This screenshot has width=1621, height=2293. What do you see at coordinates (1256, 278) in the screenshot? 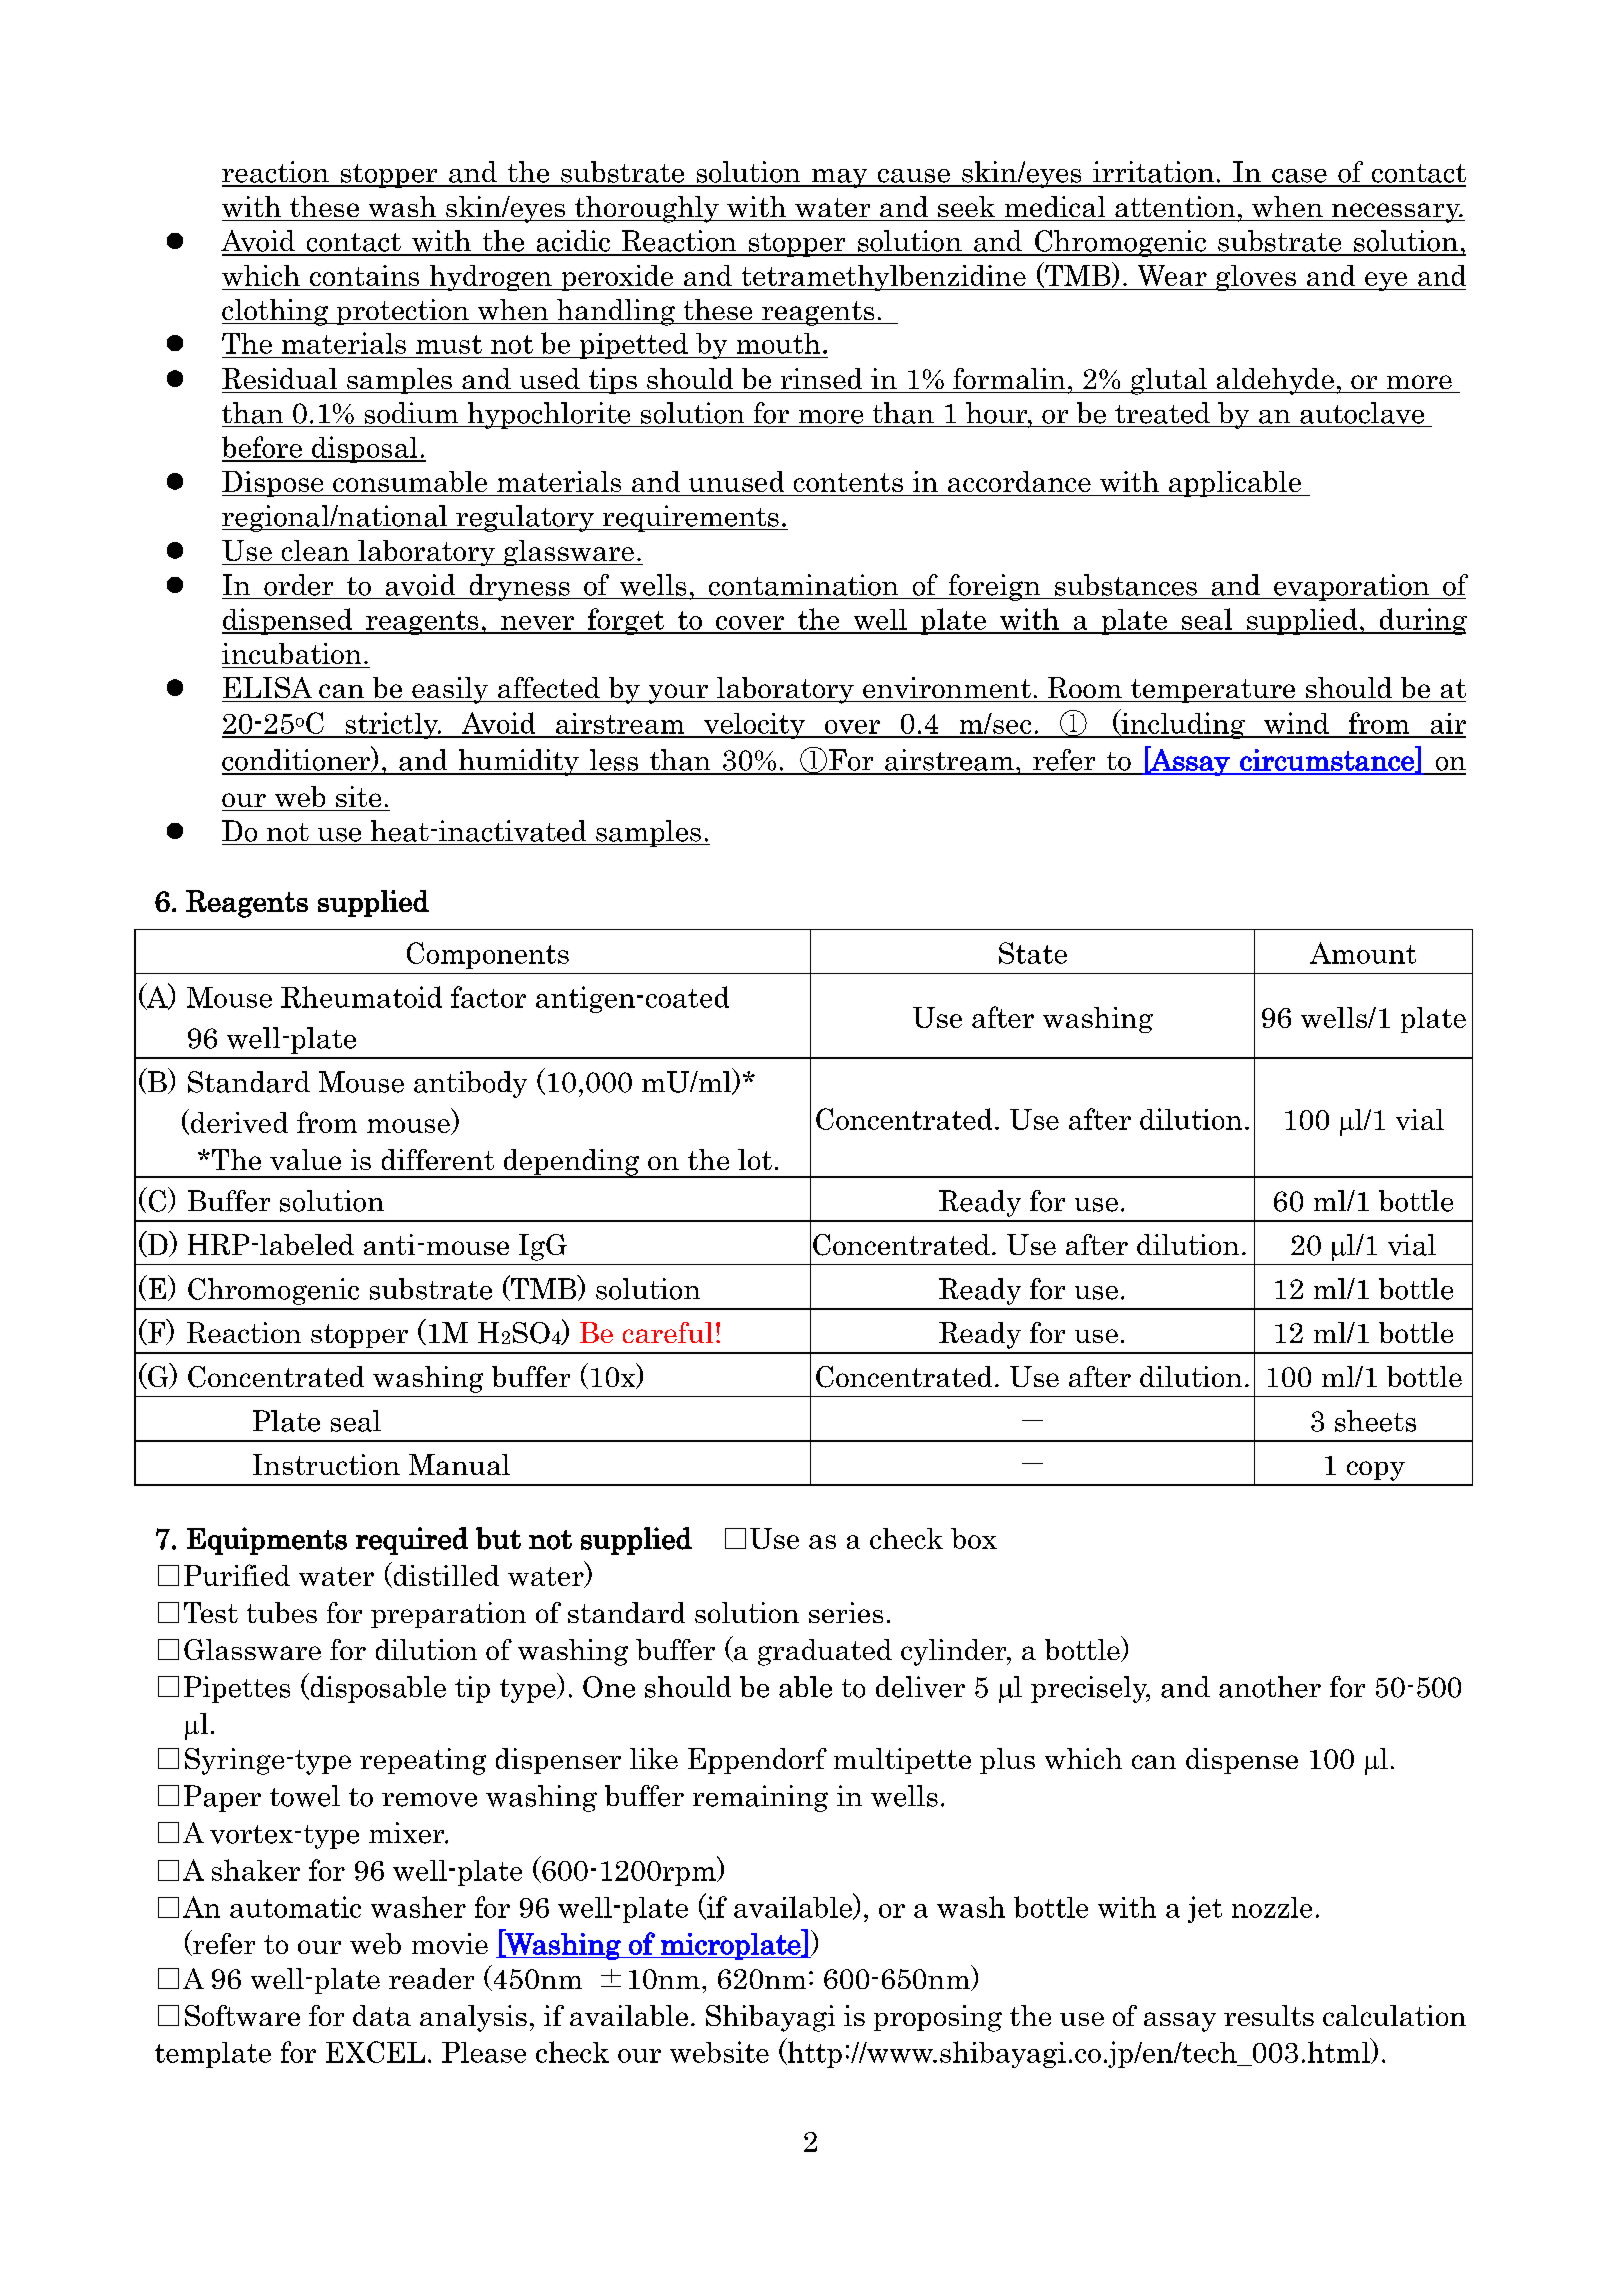
I see `gloves` at bounding box center [1256, 278].
